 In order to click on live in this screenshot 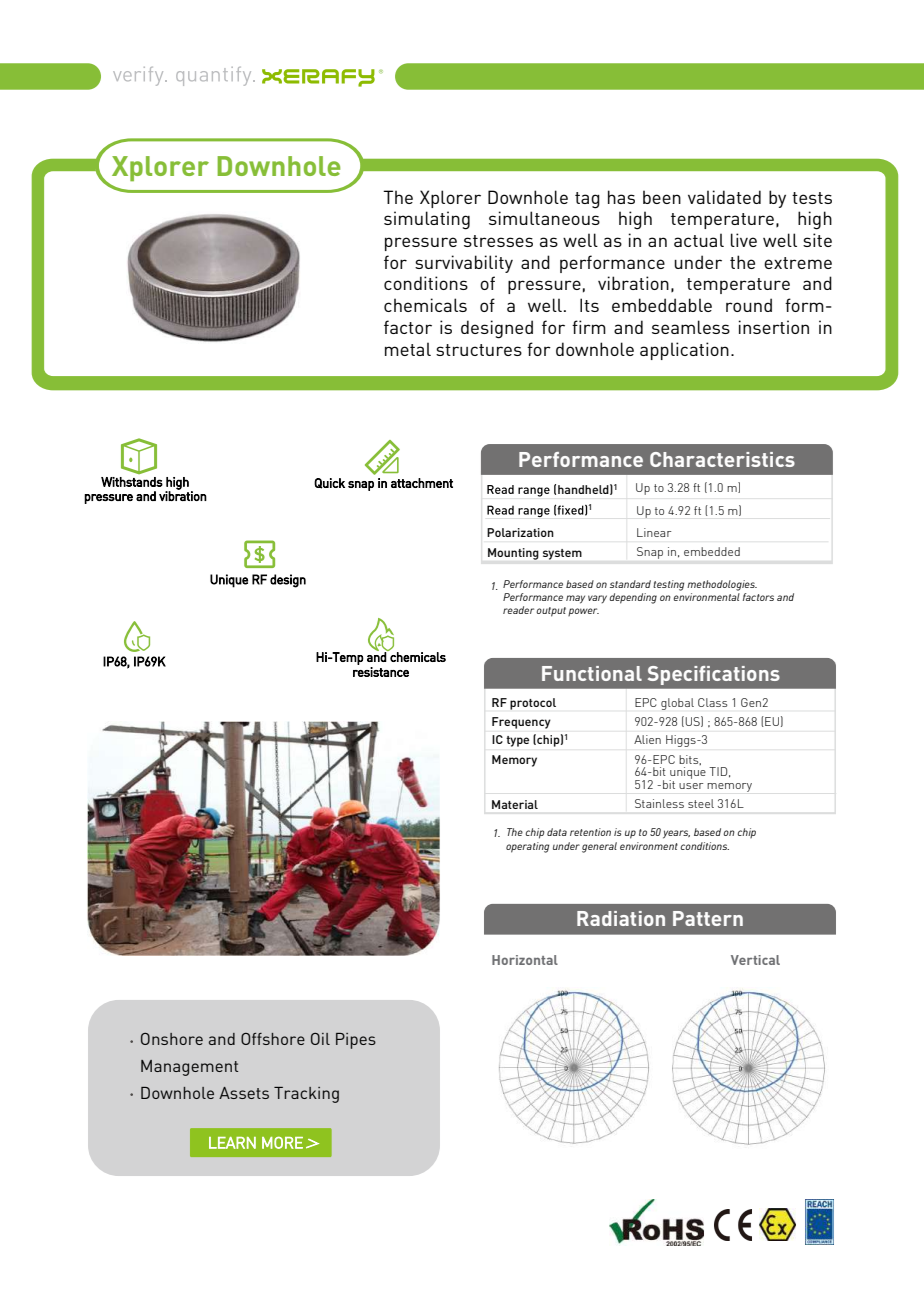, I will do `click(744, 240)`.
